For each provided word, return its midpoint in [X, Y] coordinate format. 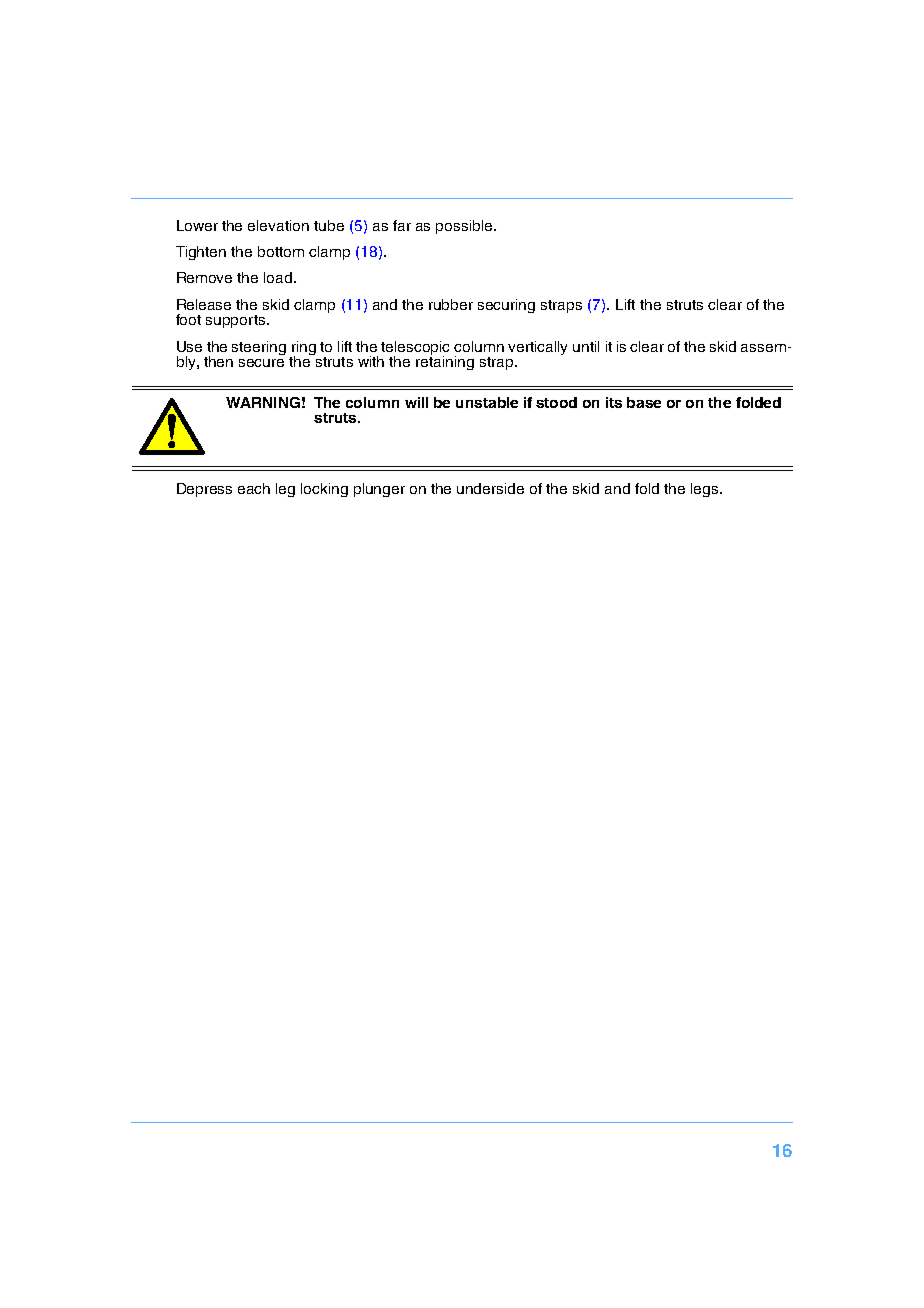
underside [490, 488]
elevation [278, 225]
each [254, 488]
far [402, 225]
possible [465, 227]
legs [706, 490]
